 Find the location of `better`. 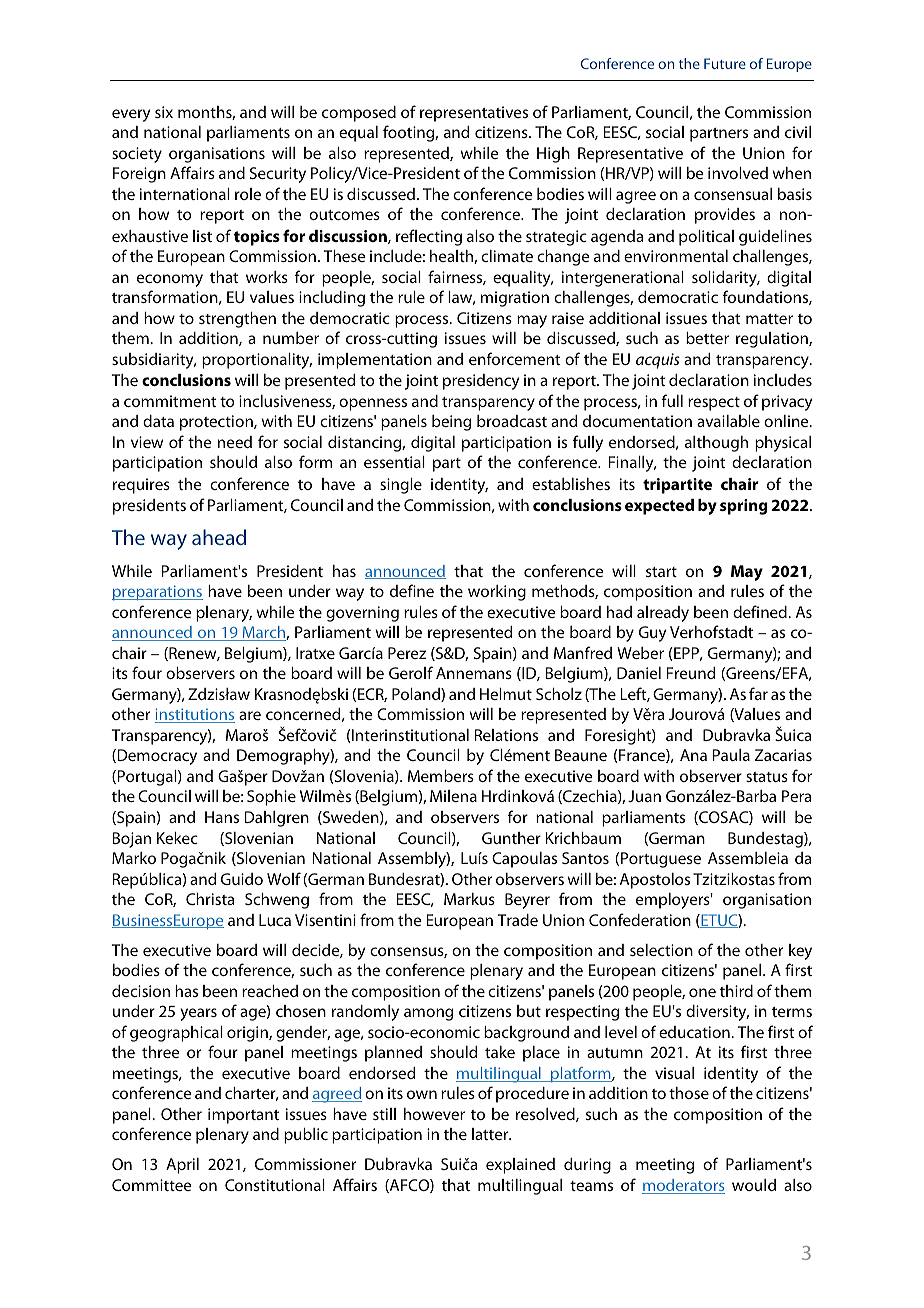

better is located at coordinates (707, 338).
